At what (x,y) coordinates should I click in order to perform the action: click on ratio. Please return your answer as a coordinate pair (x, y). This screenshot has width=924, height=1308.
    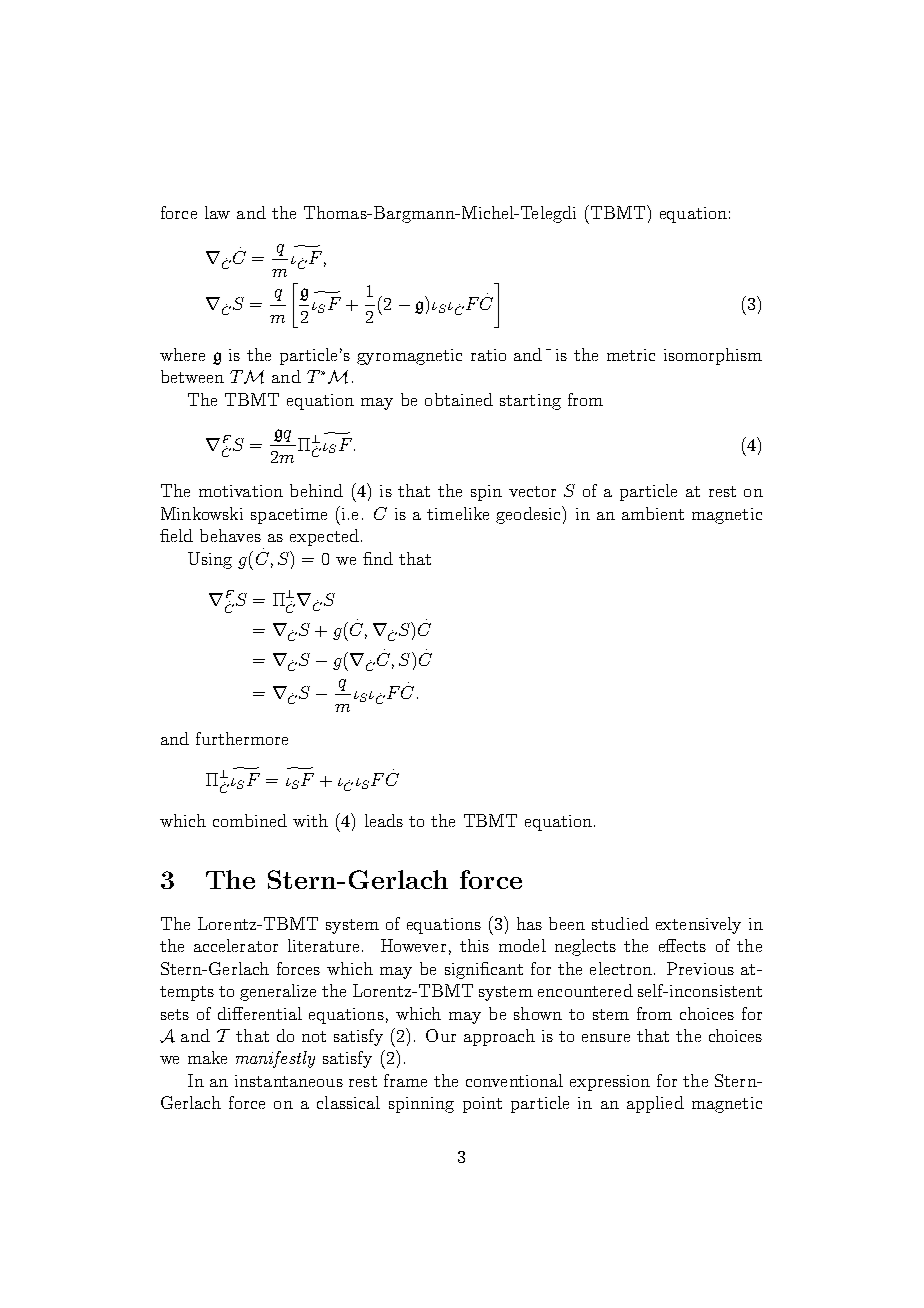
    Looking at the image, I should click on (488, 355).
